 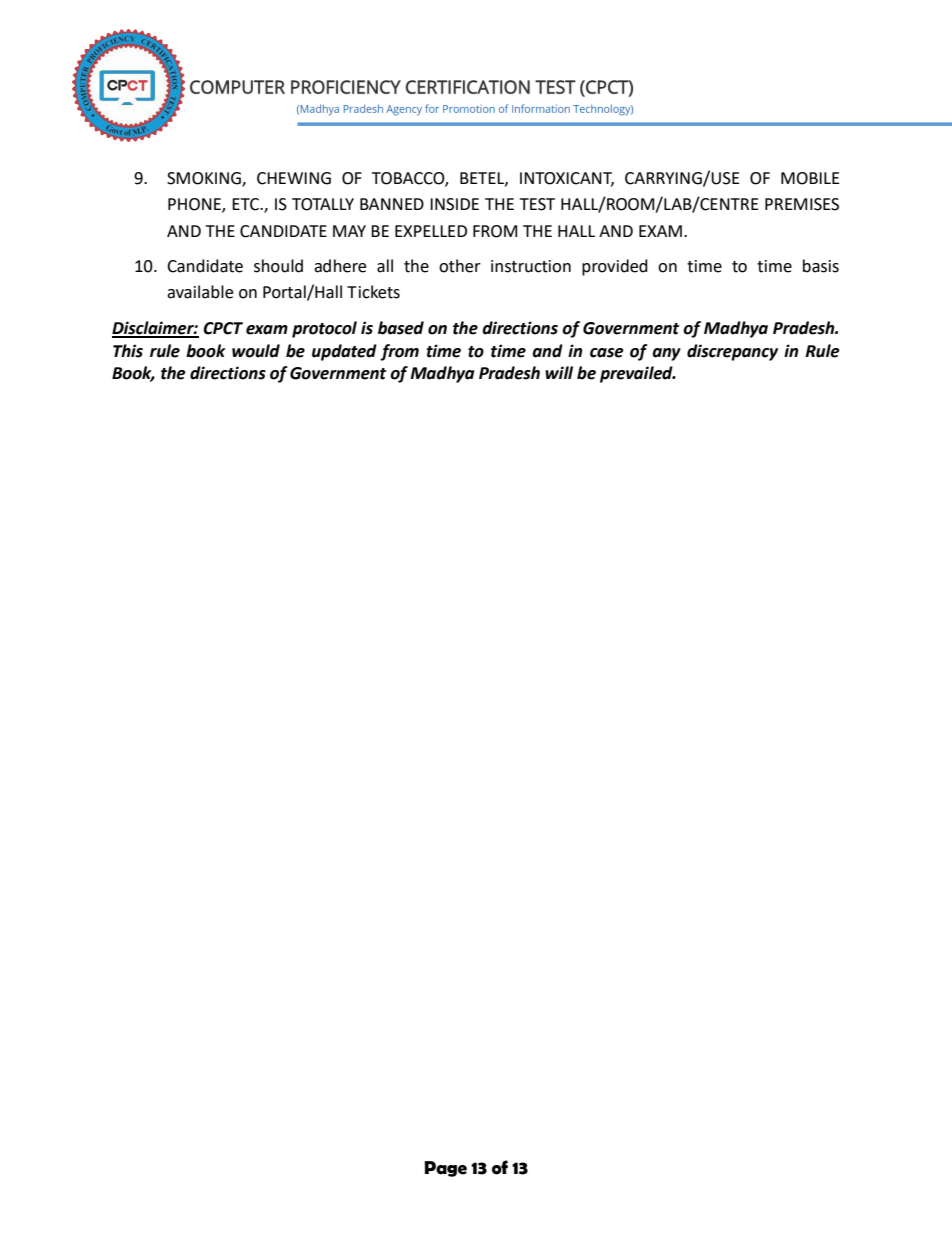 What do you see at coordinates (454, 204) in the screenshot?
I see `INSIDE` at bounding box center [454, 204].
